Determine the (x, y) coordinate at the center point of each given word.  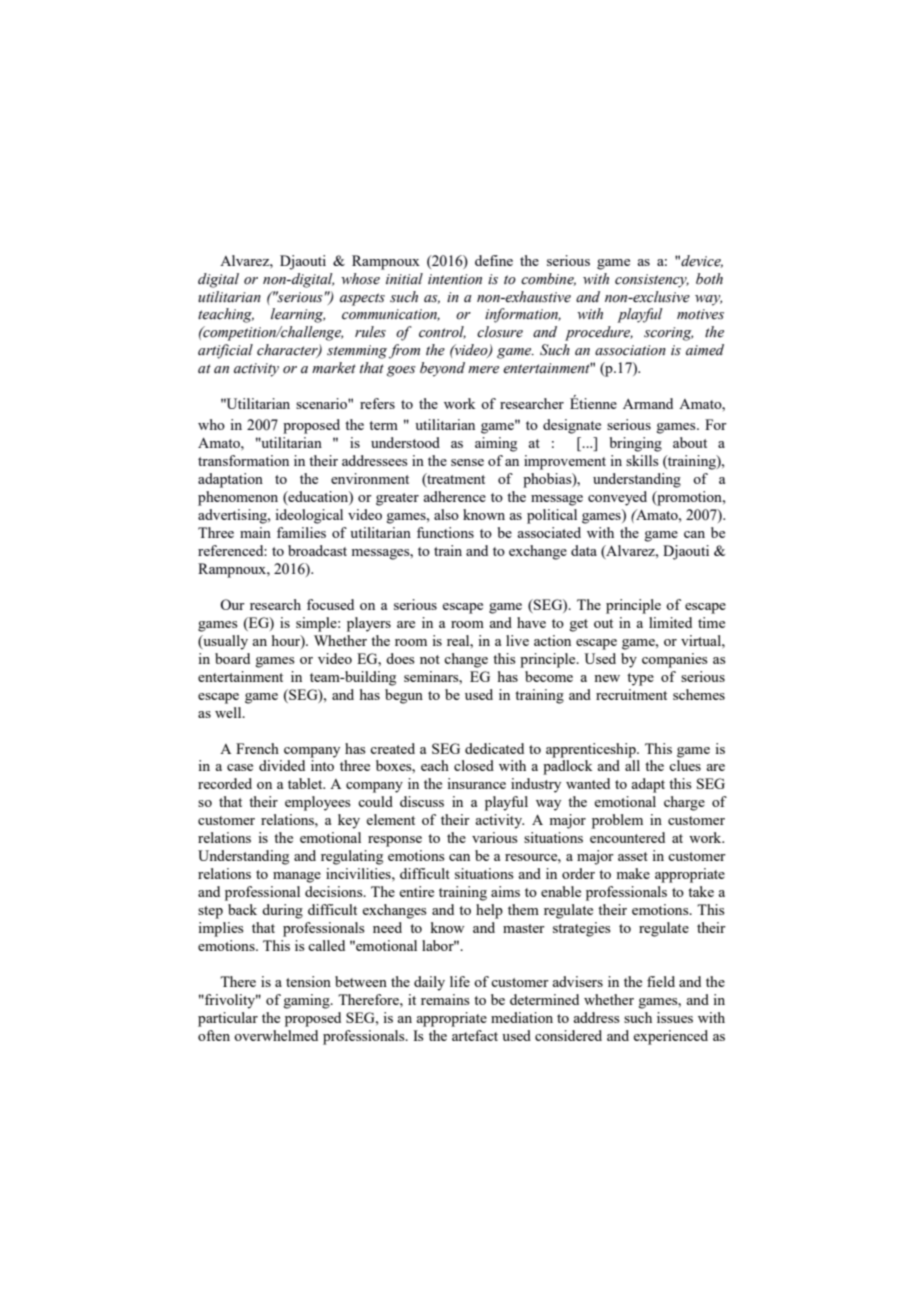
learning (298, 315)
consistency (652, 281)
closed (474, 765)
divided (282, 765)
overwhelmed (276, 1035)
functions (445, 532)
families (301, 532)
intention (455, 279)
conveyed (617, 498)
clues (685, 765)
